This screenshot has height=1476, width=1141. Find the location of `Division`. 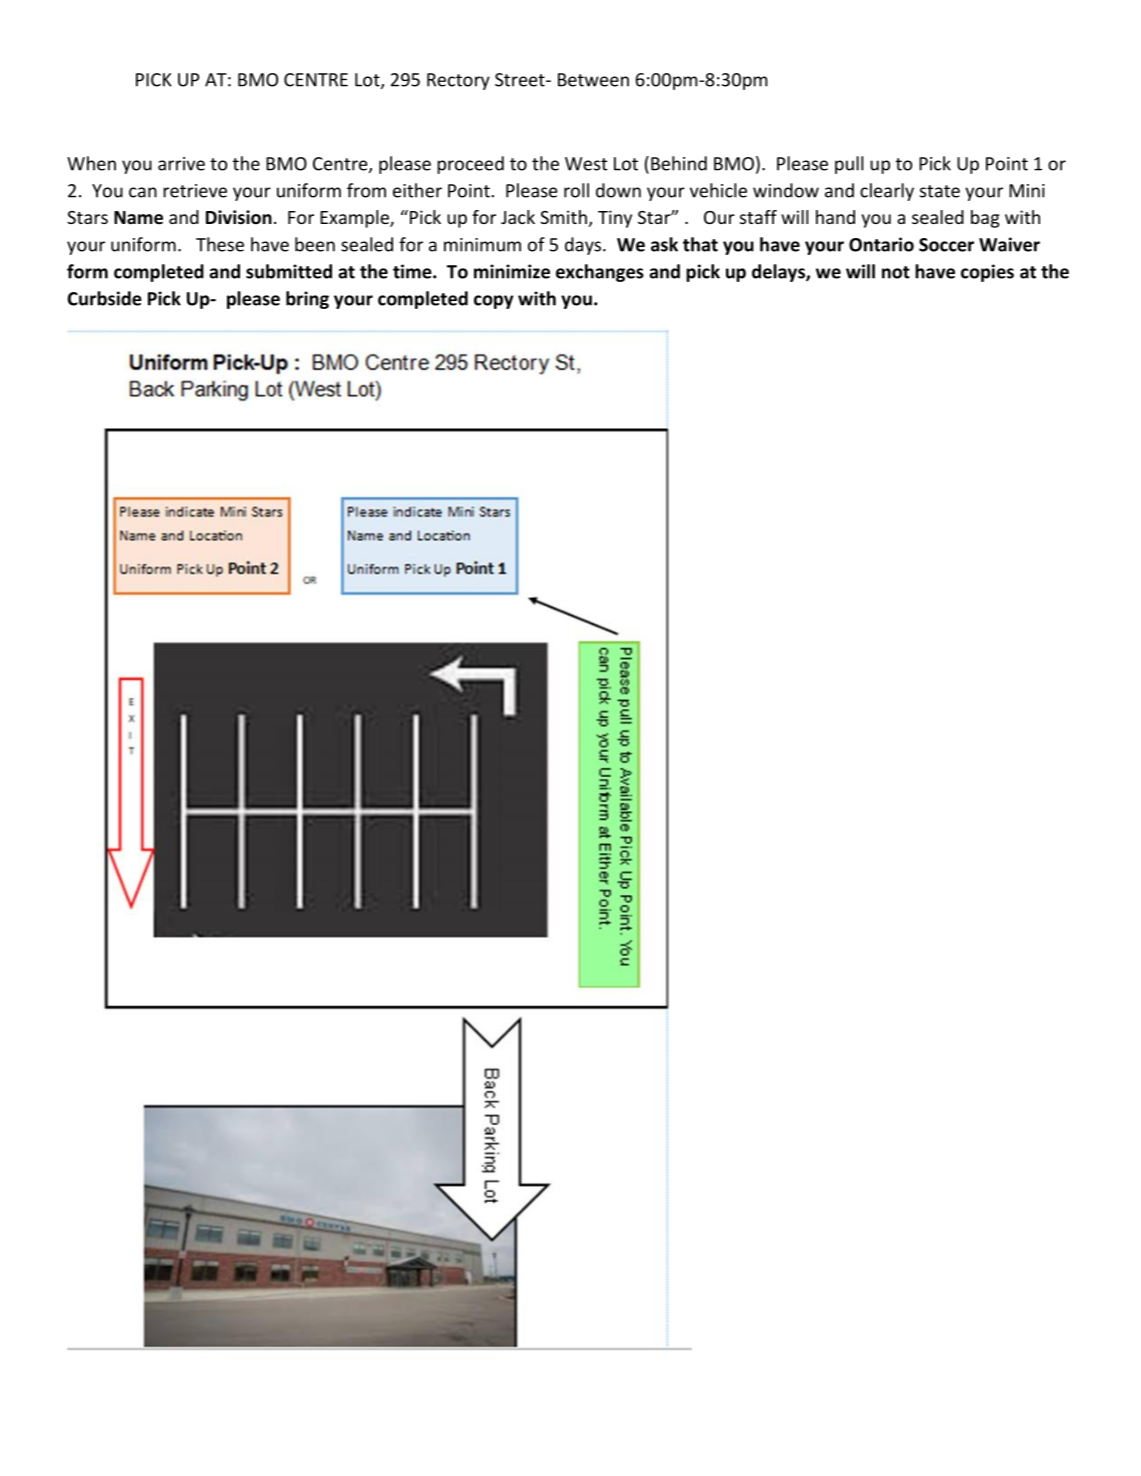

Division is located at coordinates (239, 217).
